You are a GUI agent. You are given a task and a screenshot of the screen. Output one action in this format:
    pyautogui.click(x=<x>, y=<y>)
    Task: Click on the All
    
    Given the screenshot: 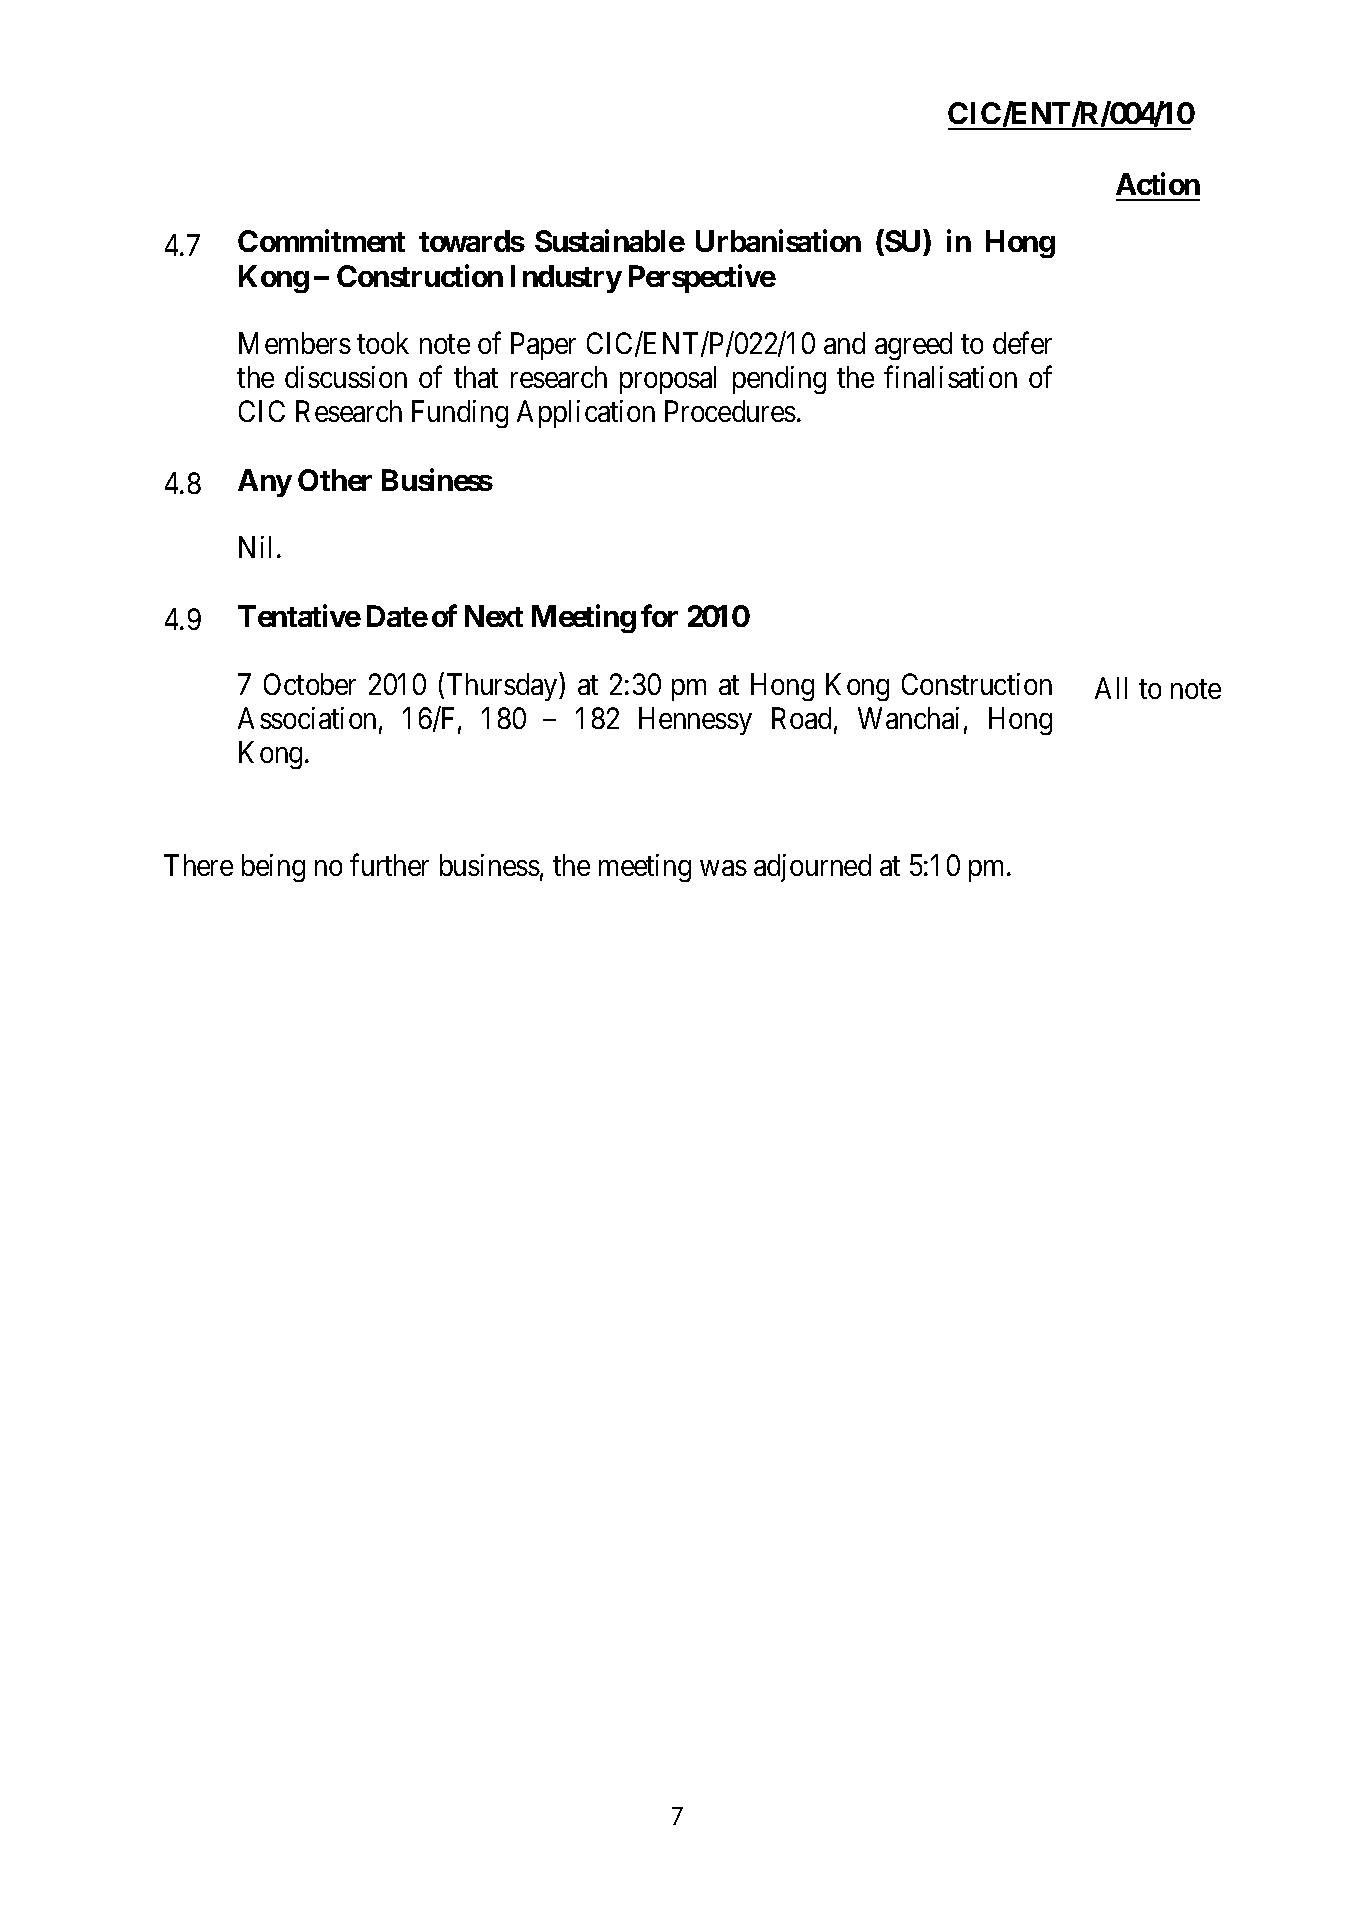 What is the action you would take?
    pyautogui.click(x=1111, y=688)
